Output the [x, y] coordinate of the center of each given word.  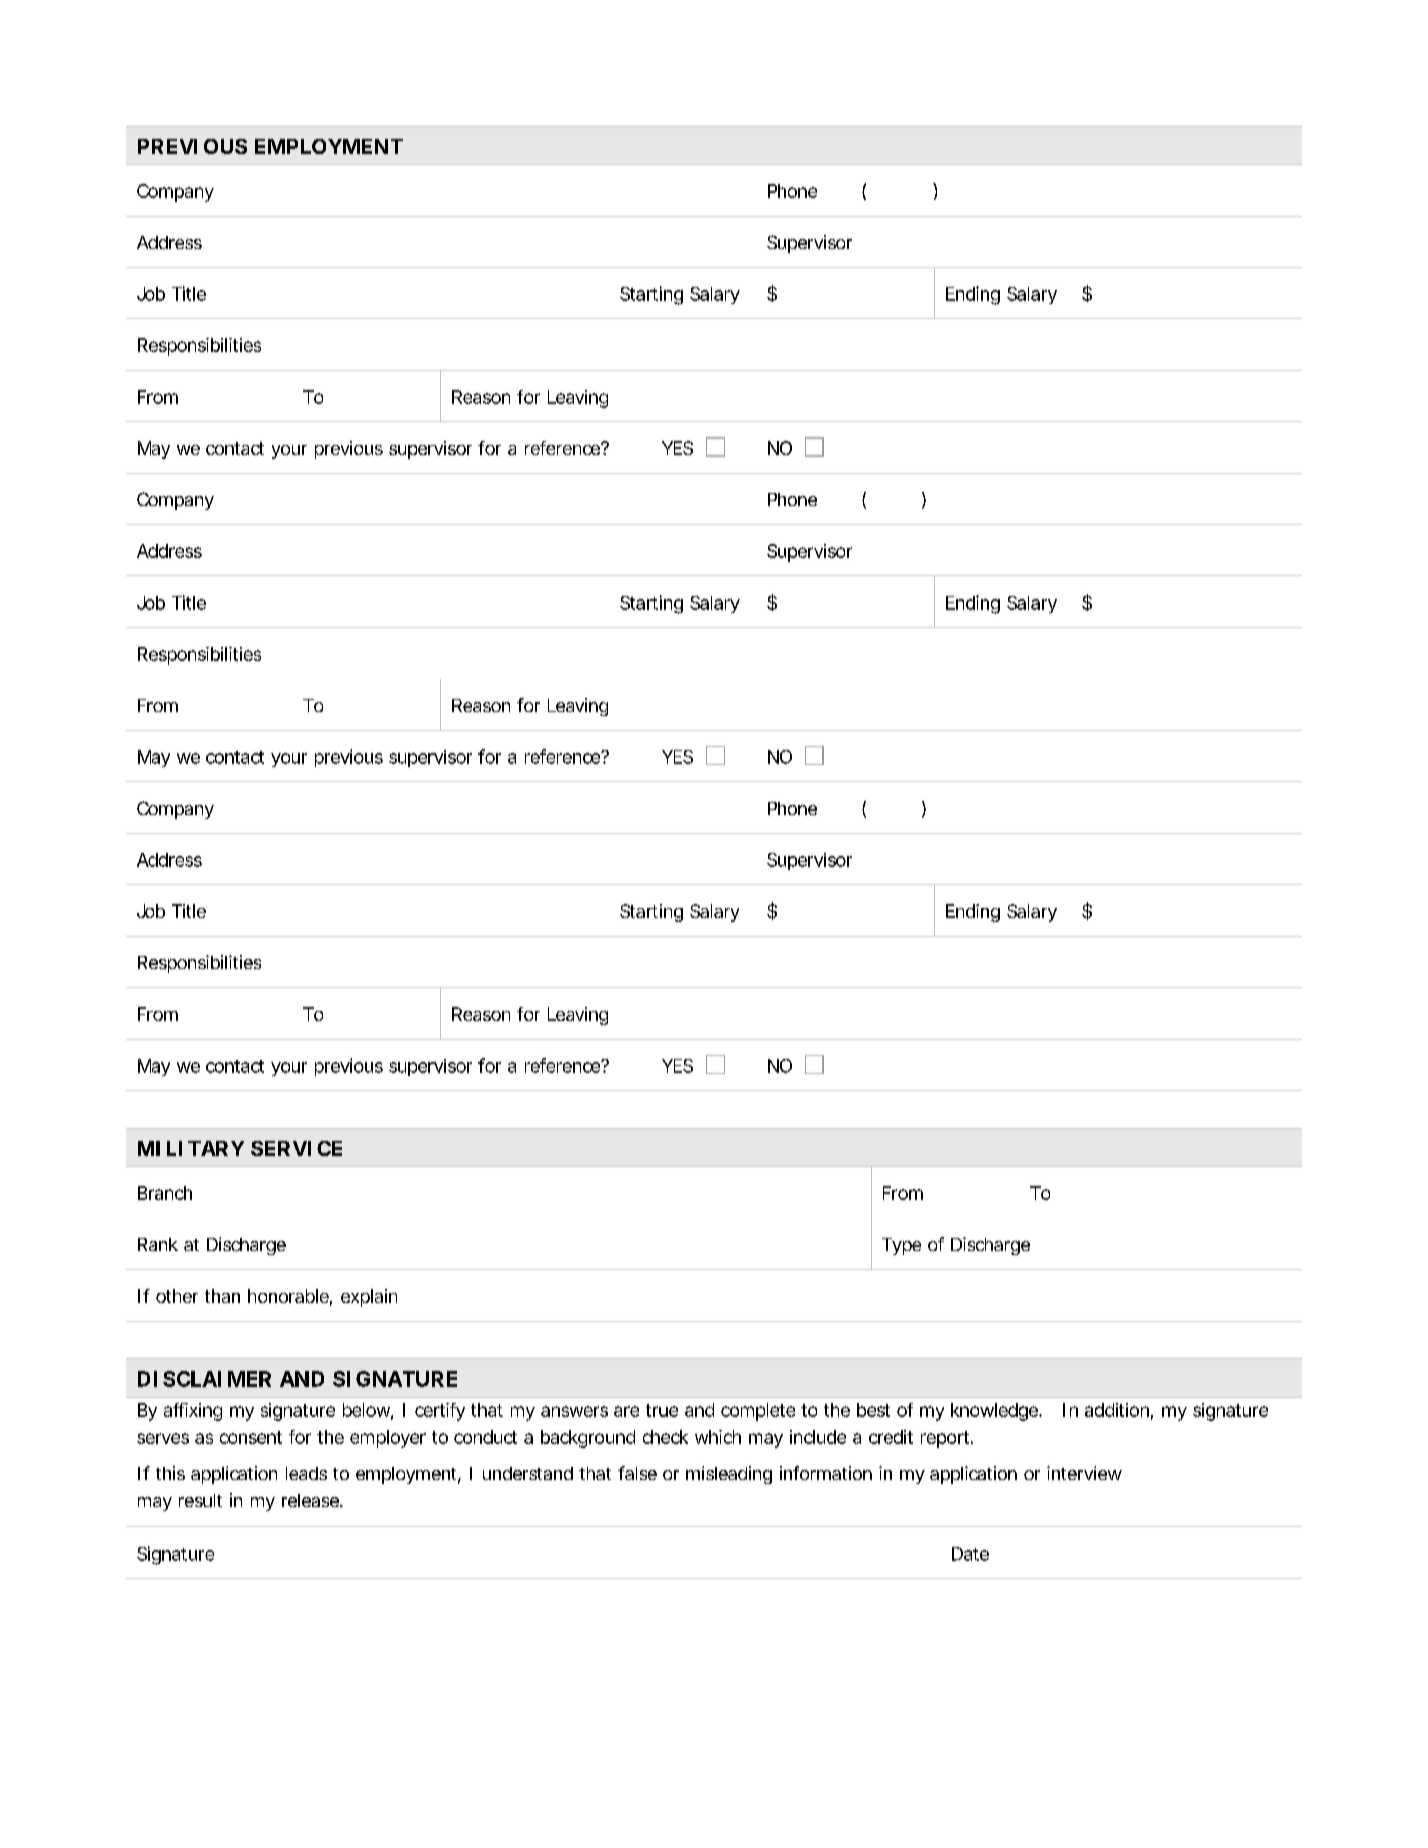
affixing [193, 1412]
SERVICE [296, 1148]
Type [901, 1246]
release [311, 1500]
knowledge [995, 1412]
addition [1117, 1410]
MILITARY [191, 1148]
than [222, 1296]
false [637, 1473]
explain [369, 1298]
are [626, 1411]
